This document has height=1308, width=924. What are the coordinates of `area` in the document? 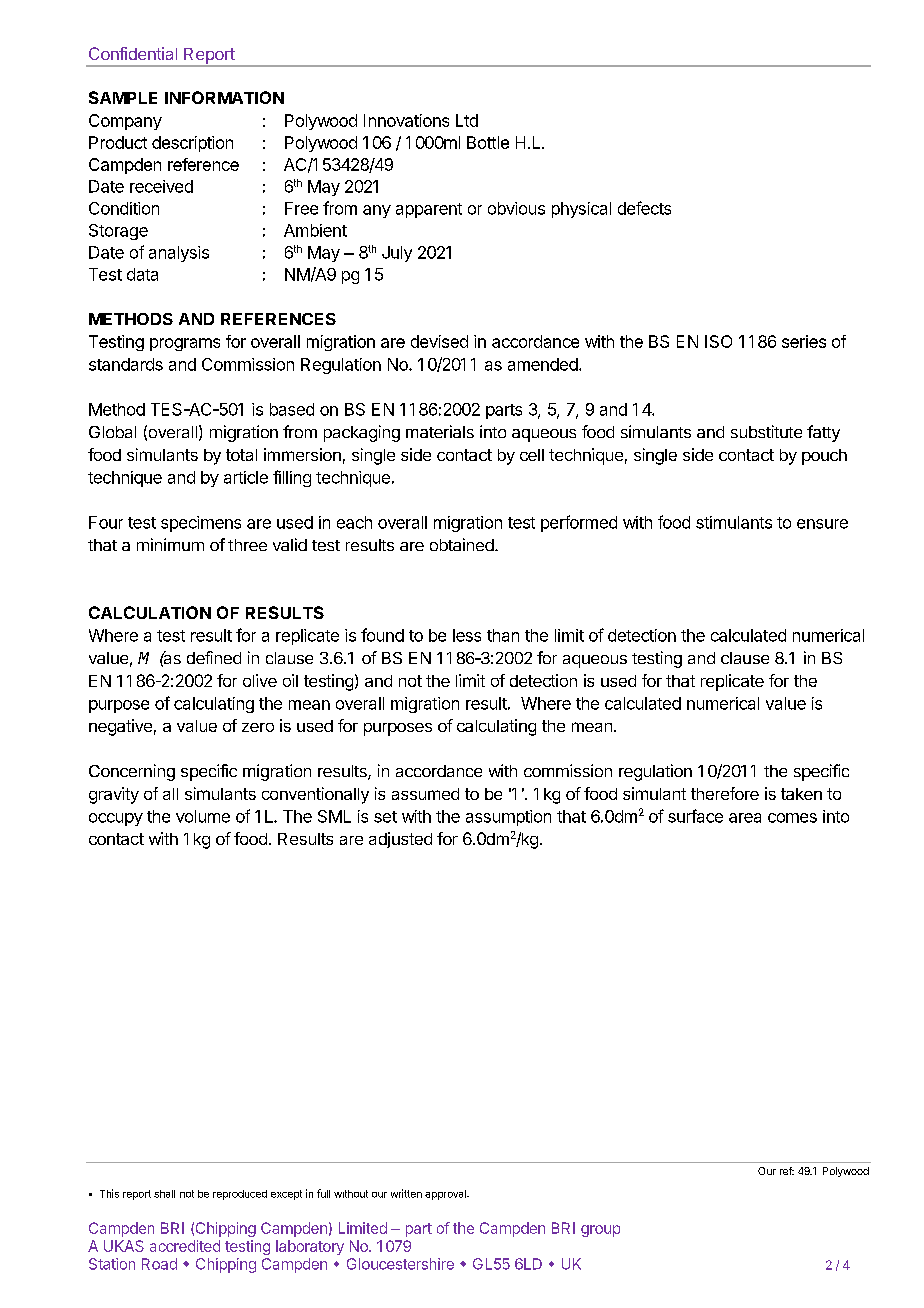 It's located at (745, 818).
